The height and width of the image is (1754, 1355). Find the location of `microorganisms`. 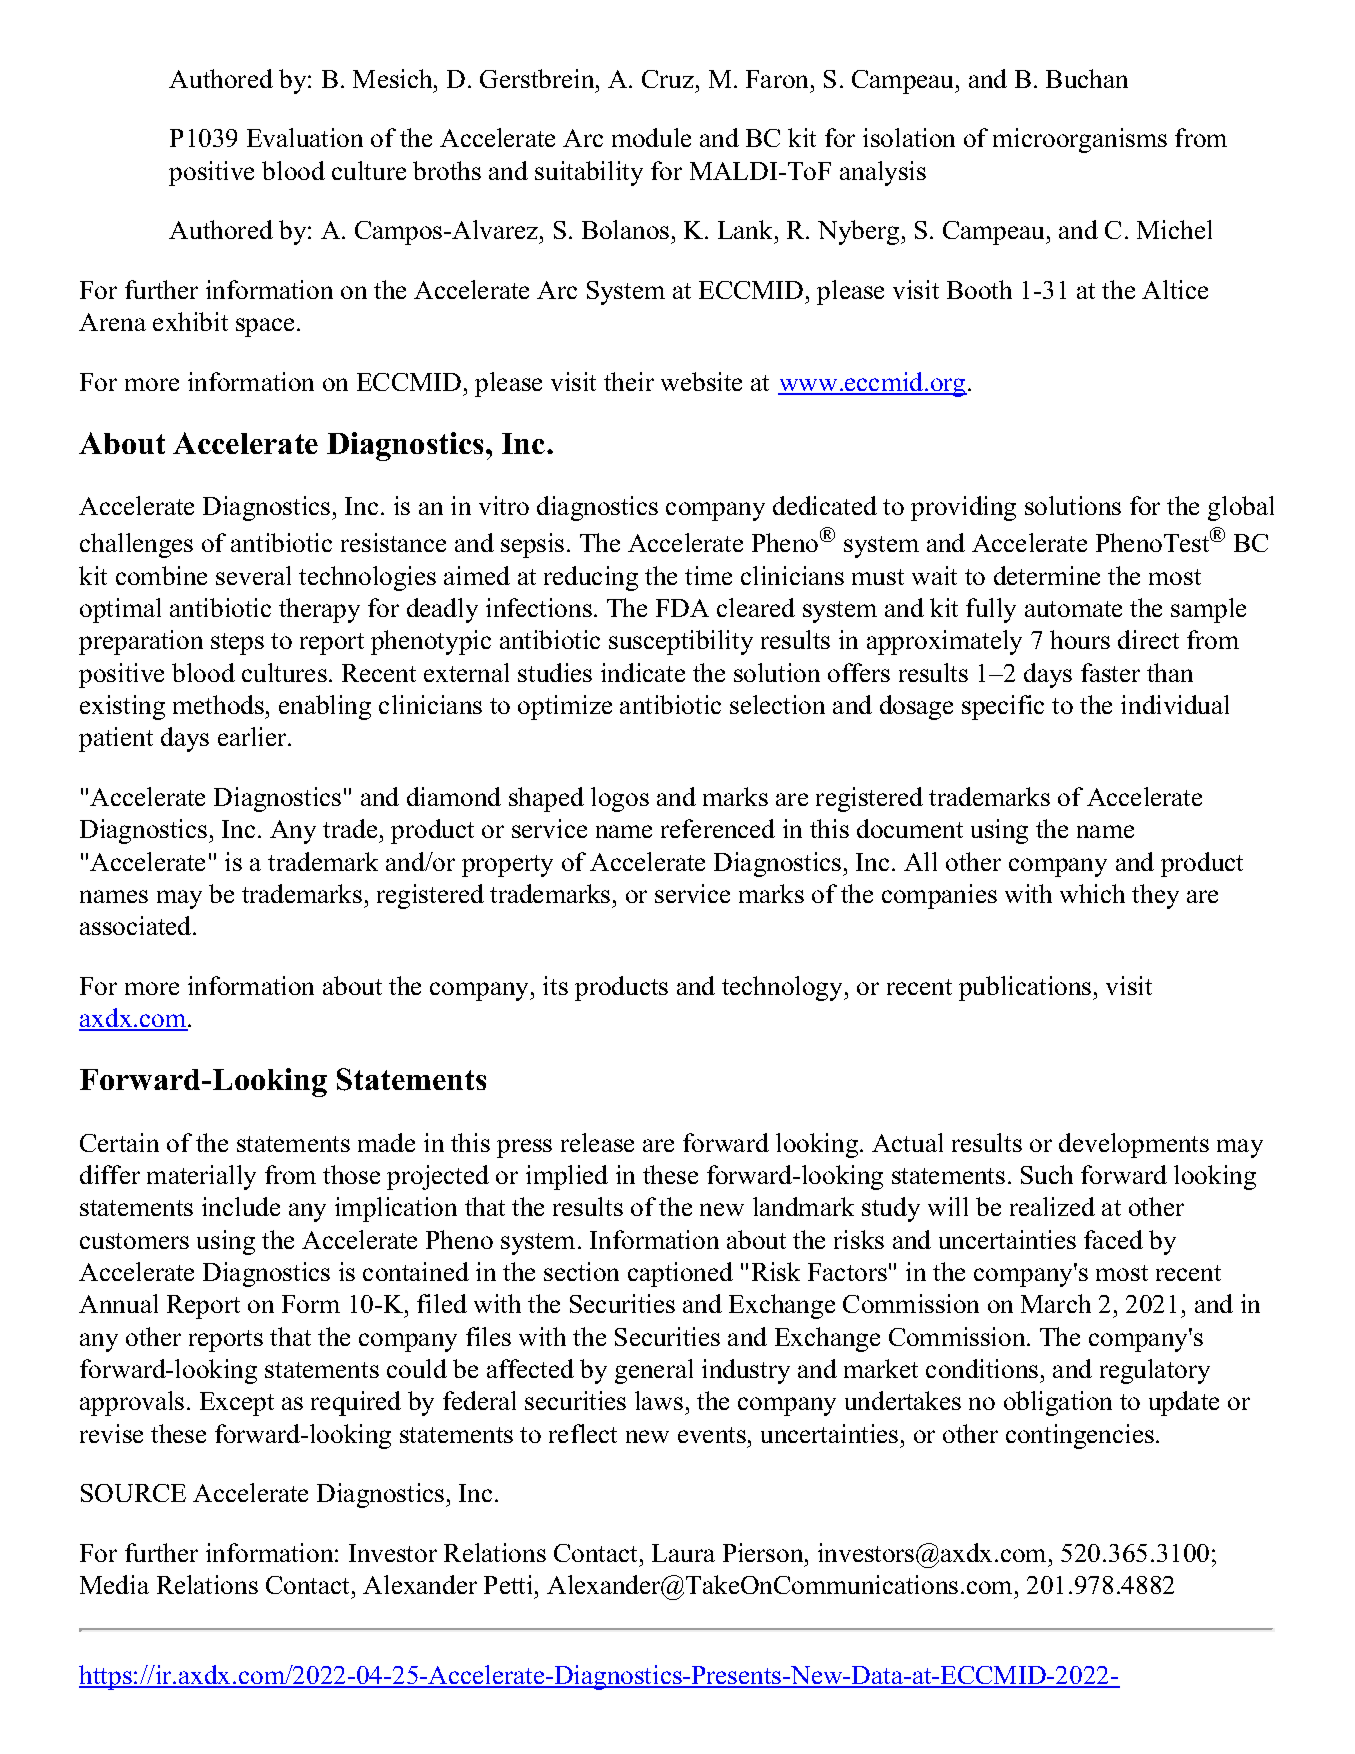

microorganisms is located at coordinates (1080, 140).
